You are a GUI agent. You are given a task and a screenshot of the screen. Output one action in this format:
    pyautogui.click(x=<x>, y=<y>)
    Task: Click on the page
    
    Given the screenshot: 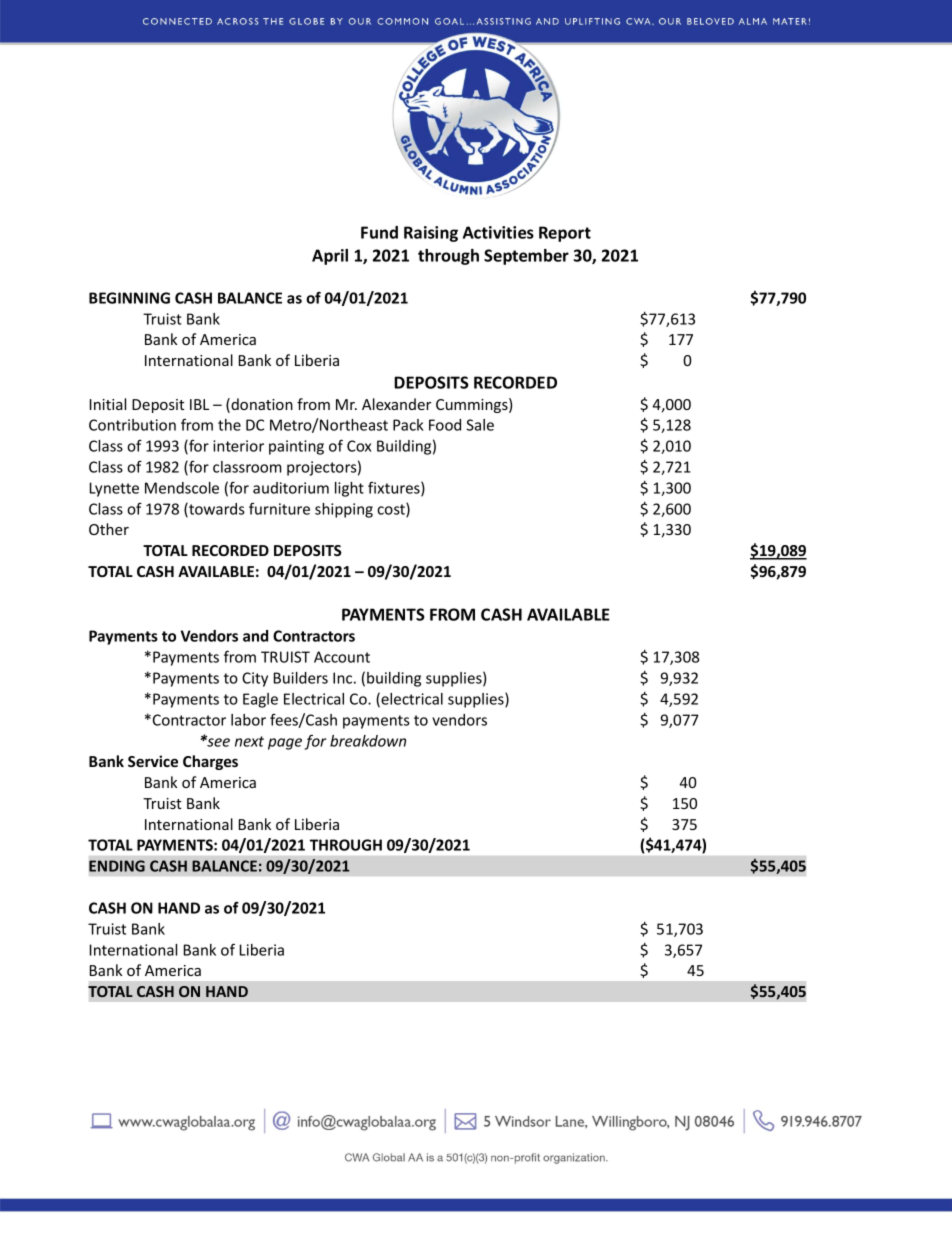 What is the action you would take?
    pyautogui.click(x=285, y=744)
